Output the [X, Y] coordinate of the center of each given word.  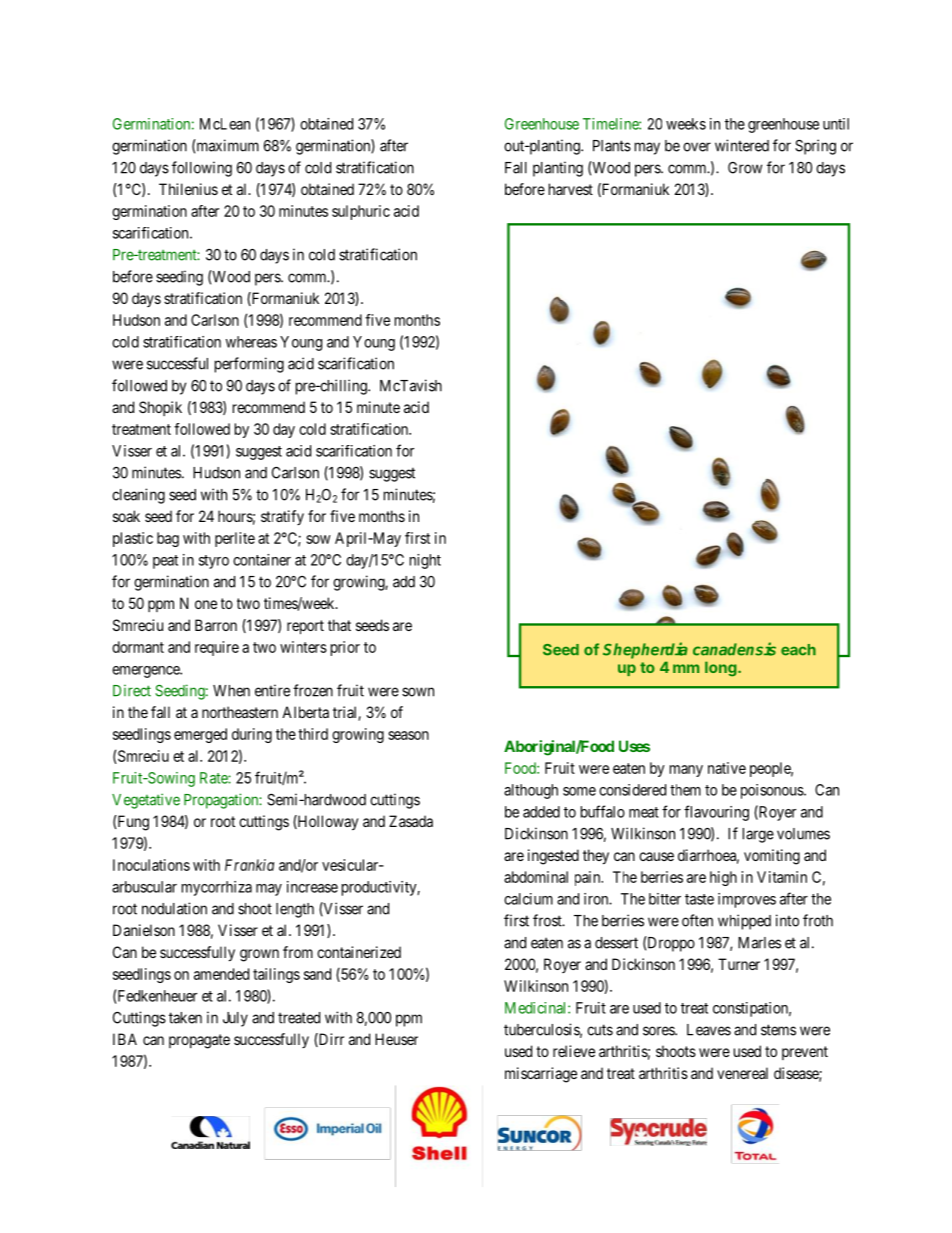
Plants [612, 146]
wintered [742, 145]
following [202, 169]
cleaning [138, 496]
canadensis [734, 649]
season [408, 735]
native [727, 768]
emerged [200, 735]
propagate [199, 1041]
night [425, 561]
